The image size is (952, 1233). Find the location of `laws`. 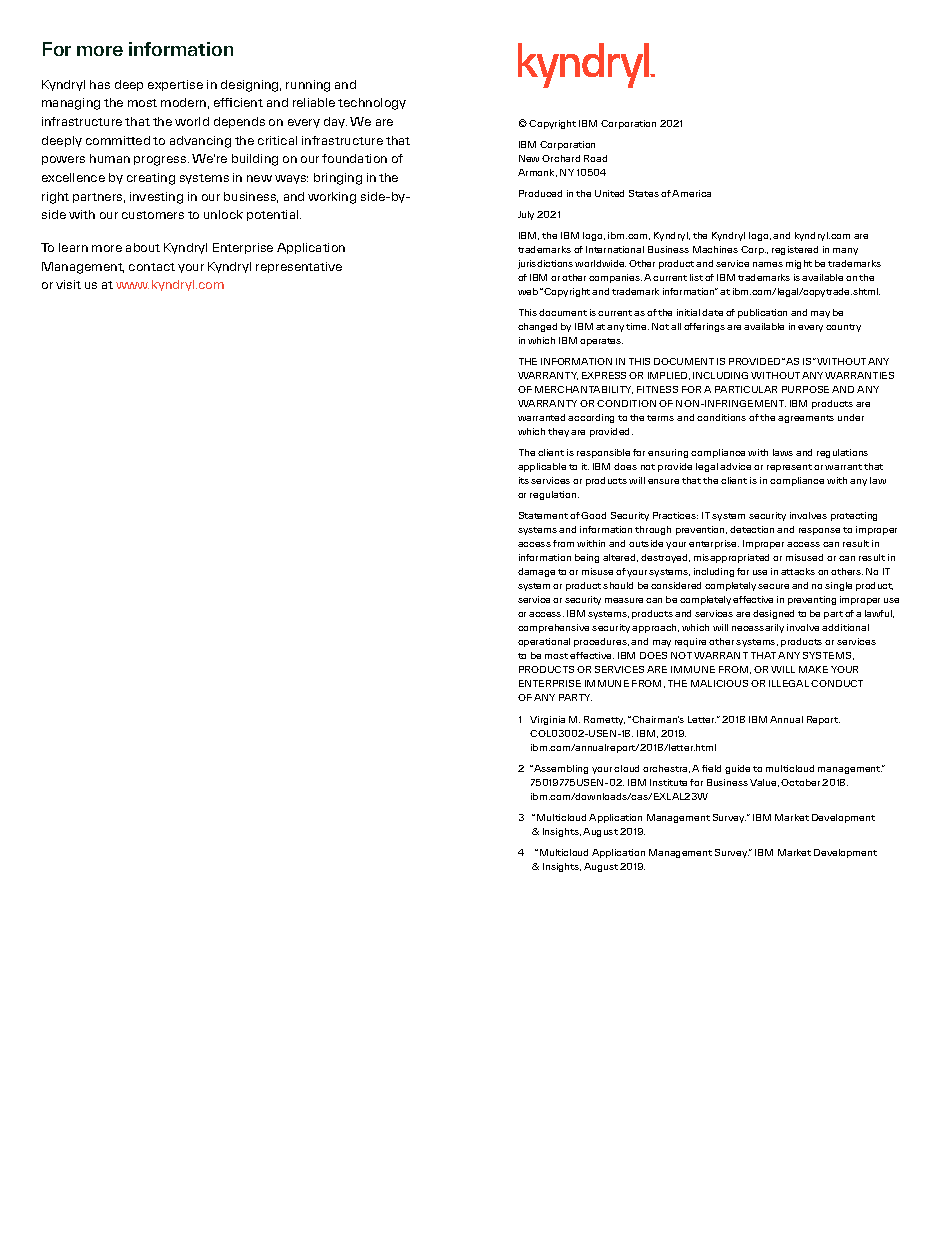

laws is located at coordinates (783, 452).
